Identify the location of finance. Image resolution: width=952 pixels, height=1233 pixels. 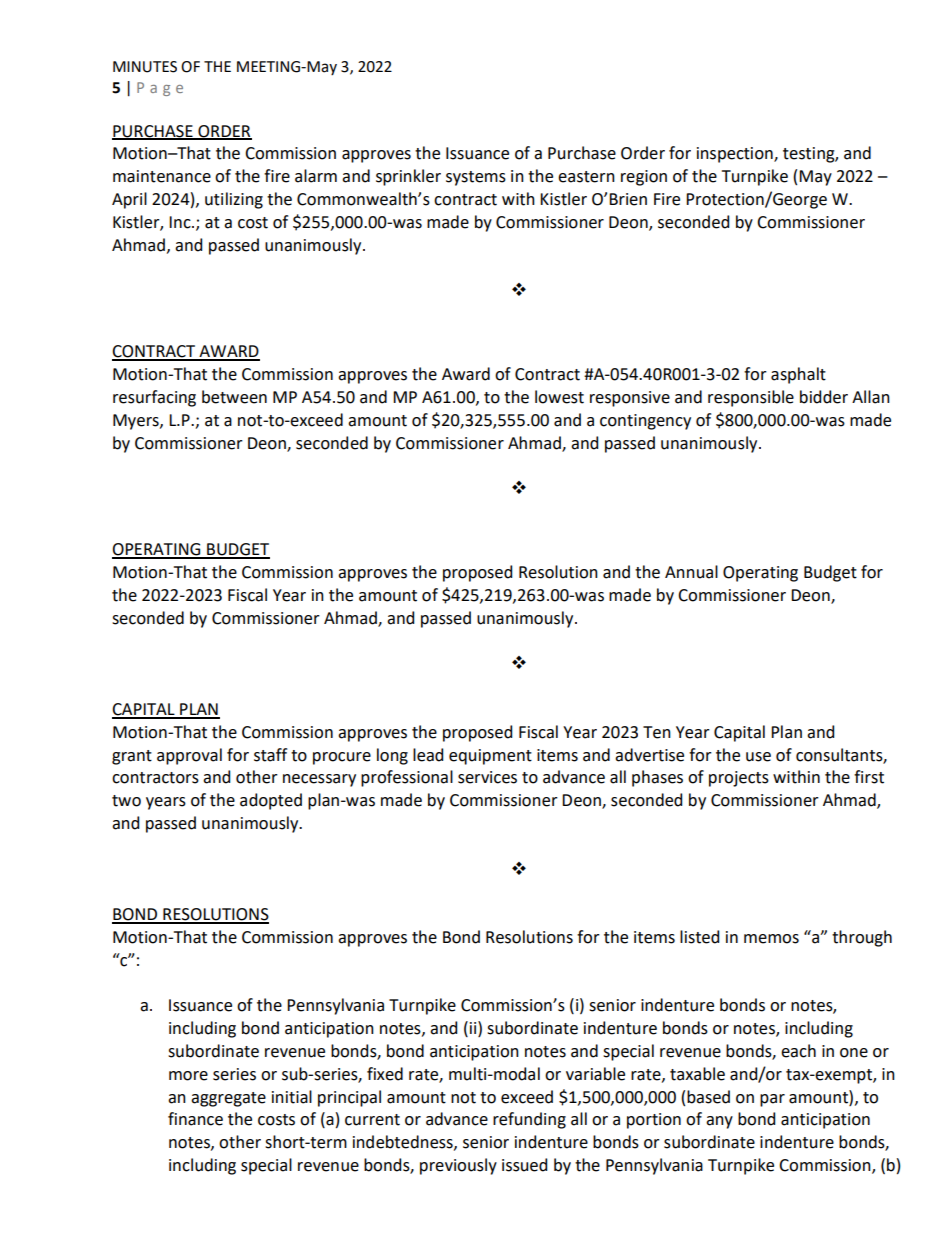
(195, 1119).
